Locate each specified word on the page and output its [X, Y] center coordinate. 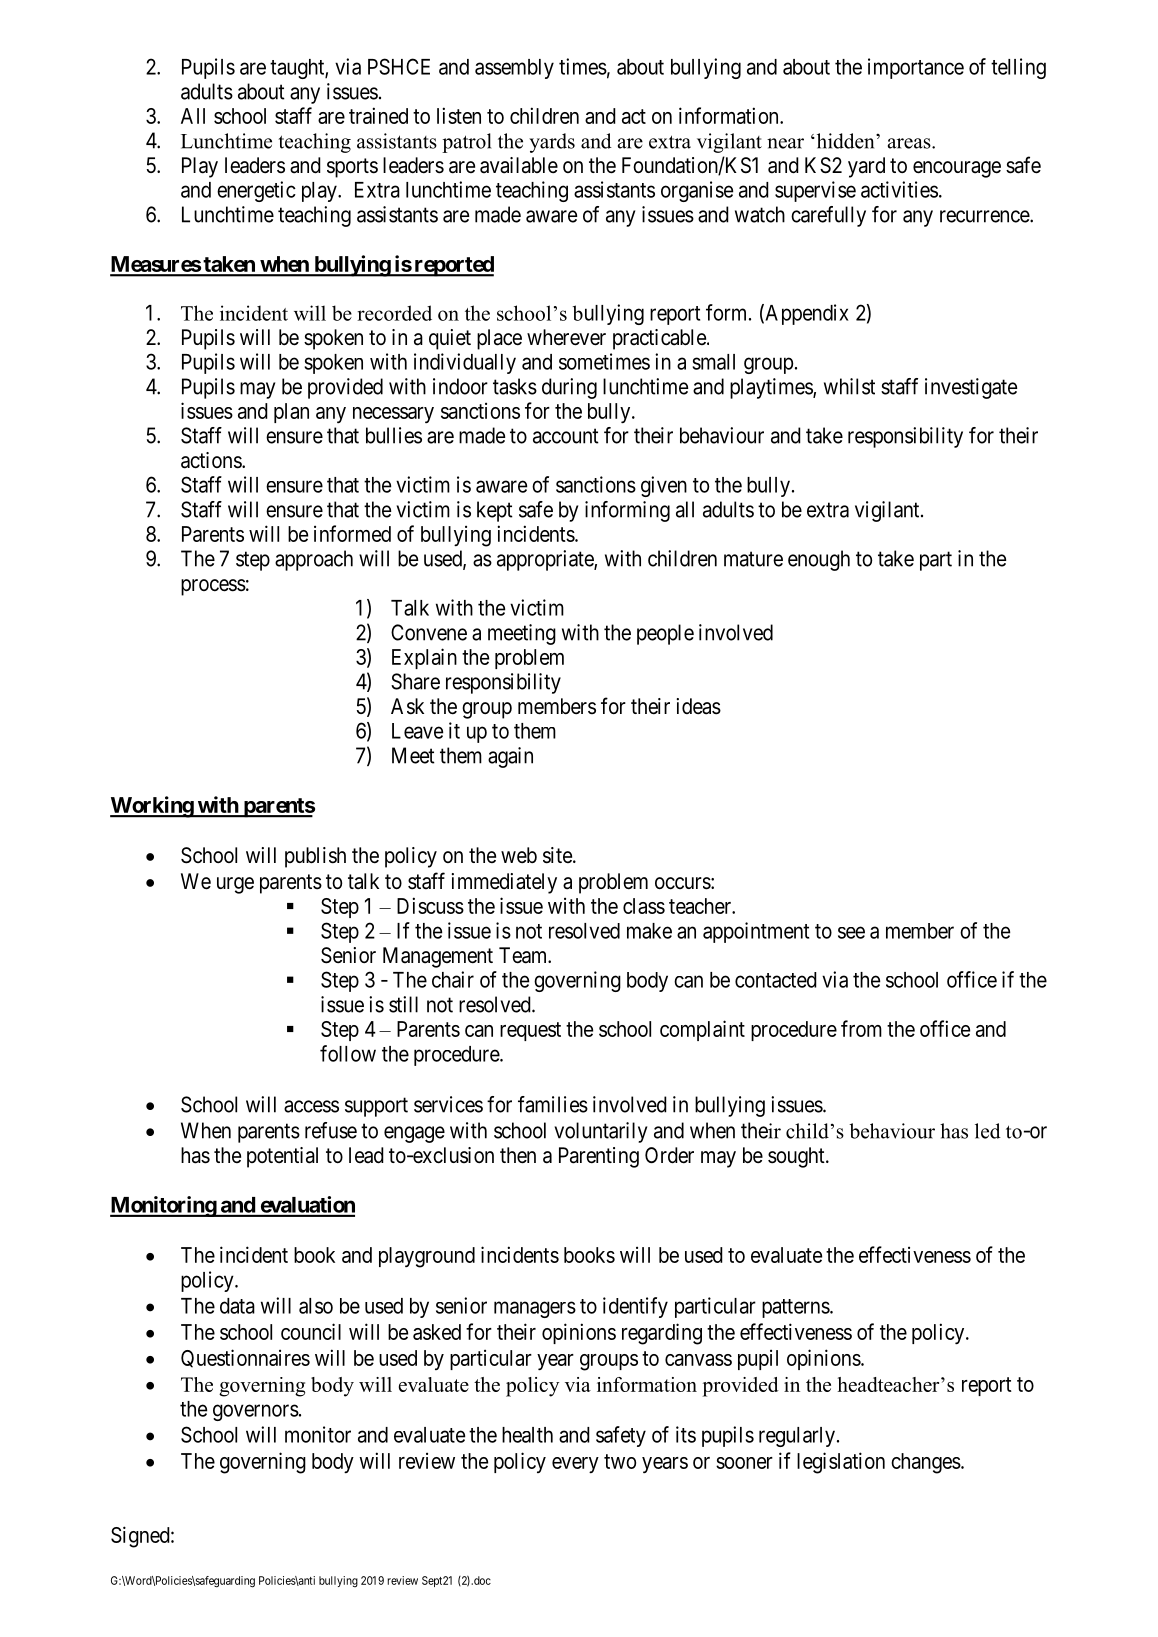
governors [256, 1412]
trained [378, 115]
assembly [514, 69]
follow [348, 1053]
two [620, 1461]
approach [314, 560]
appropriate [546, 560]
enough [819, 560]
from [861, 1028]
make [649, 931]
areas [910, 143]
